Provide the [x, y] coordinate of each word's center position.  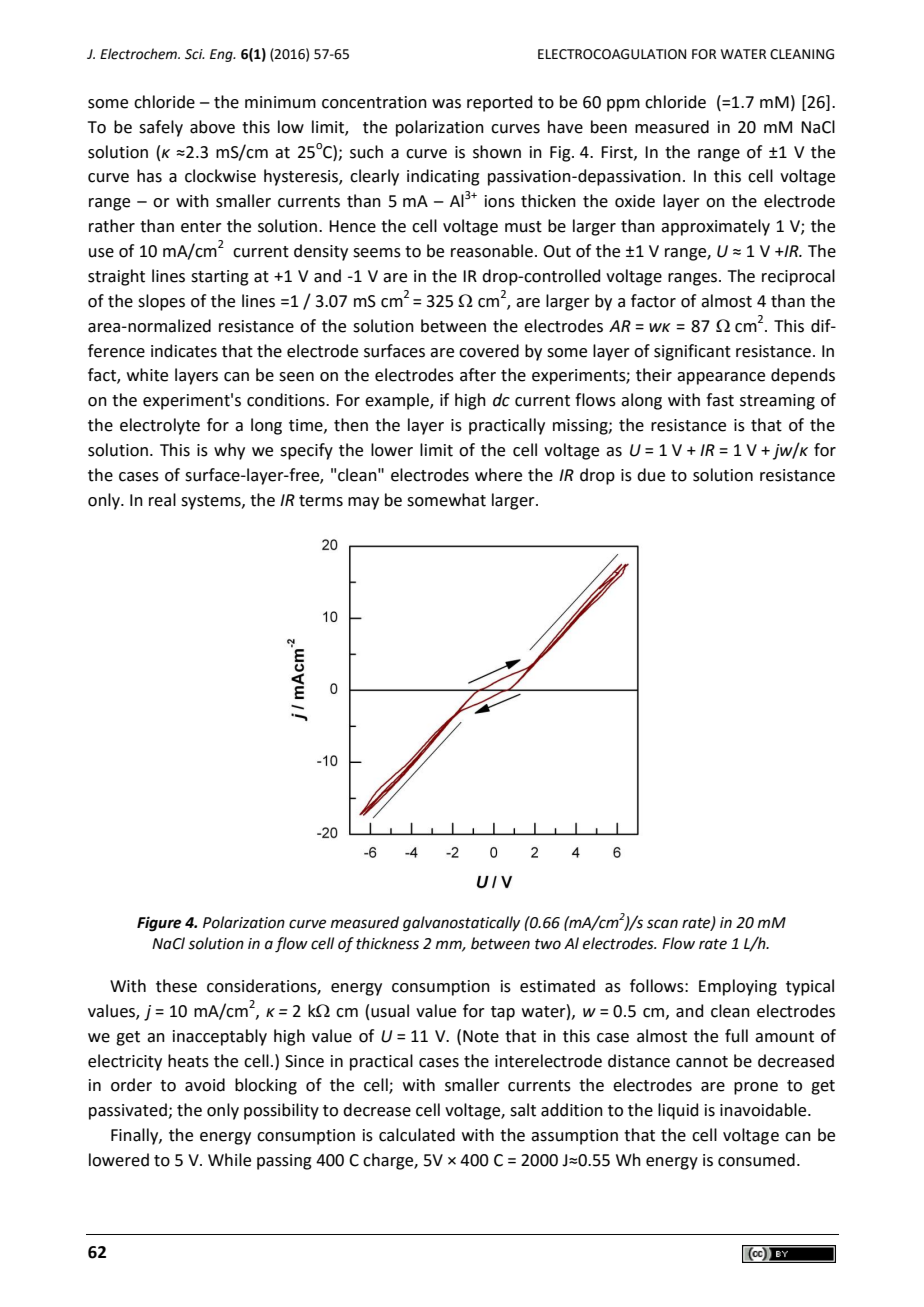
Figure [159, 924]
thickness [387, 943]
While [229, 1160]
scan [662, 924]
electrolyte [160, 426]
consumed [756, 1160]
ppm [623, 105]
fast [720, 400]
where [498, 475]
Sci [195, 54]
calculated [417, 1135]
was [446, 104]
